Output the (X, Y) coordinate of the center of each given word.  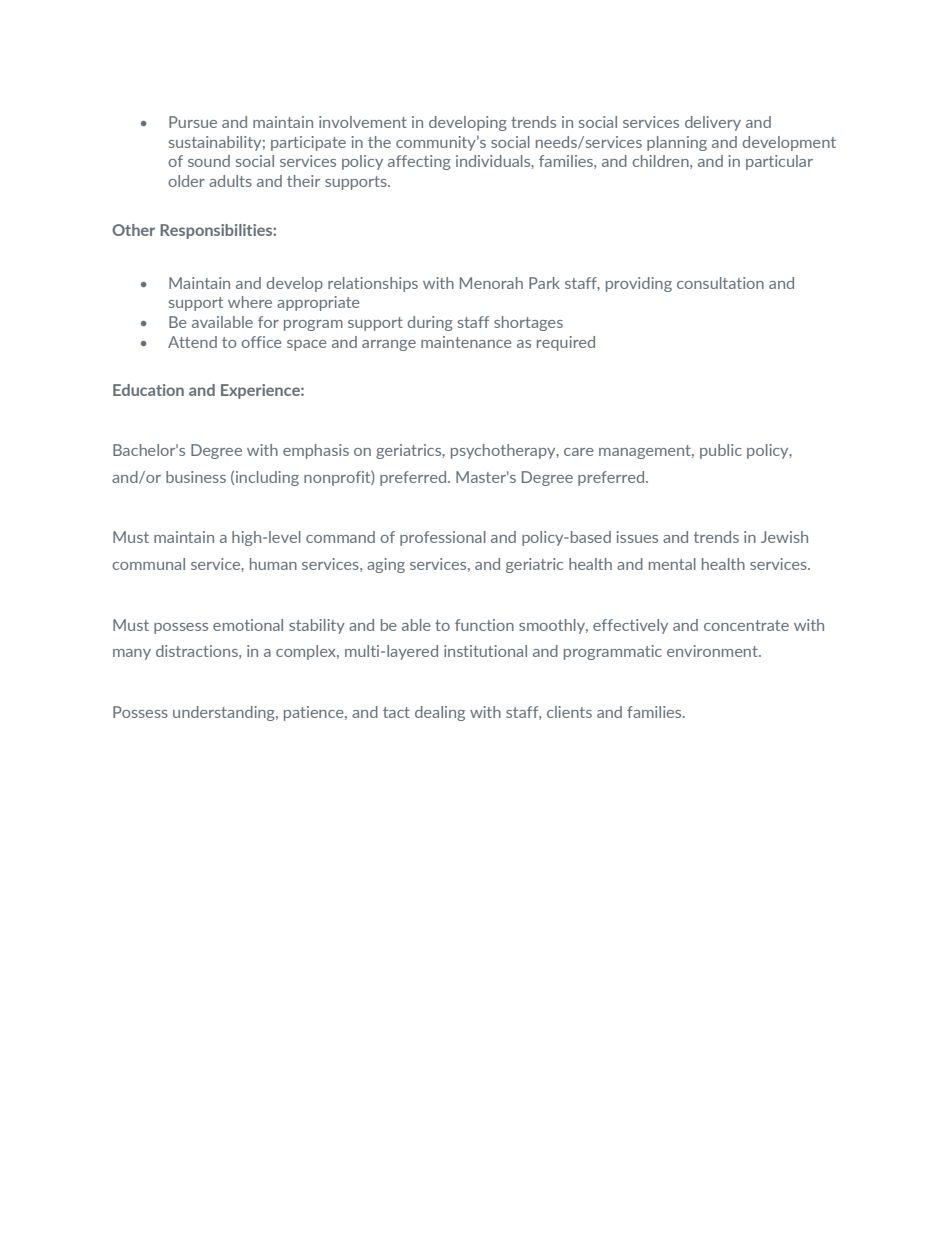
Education (148, 390)
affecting (419, 162)
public (721, 451)
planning (677, 143)
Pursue (193, 122)
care (579, 452)
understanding (225, 713)
